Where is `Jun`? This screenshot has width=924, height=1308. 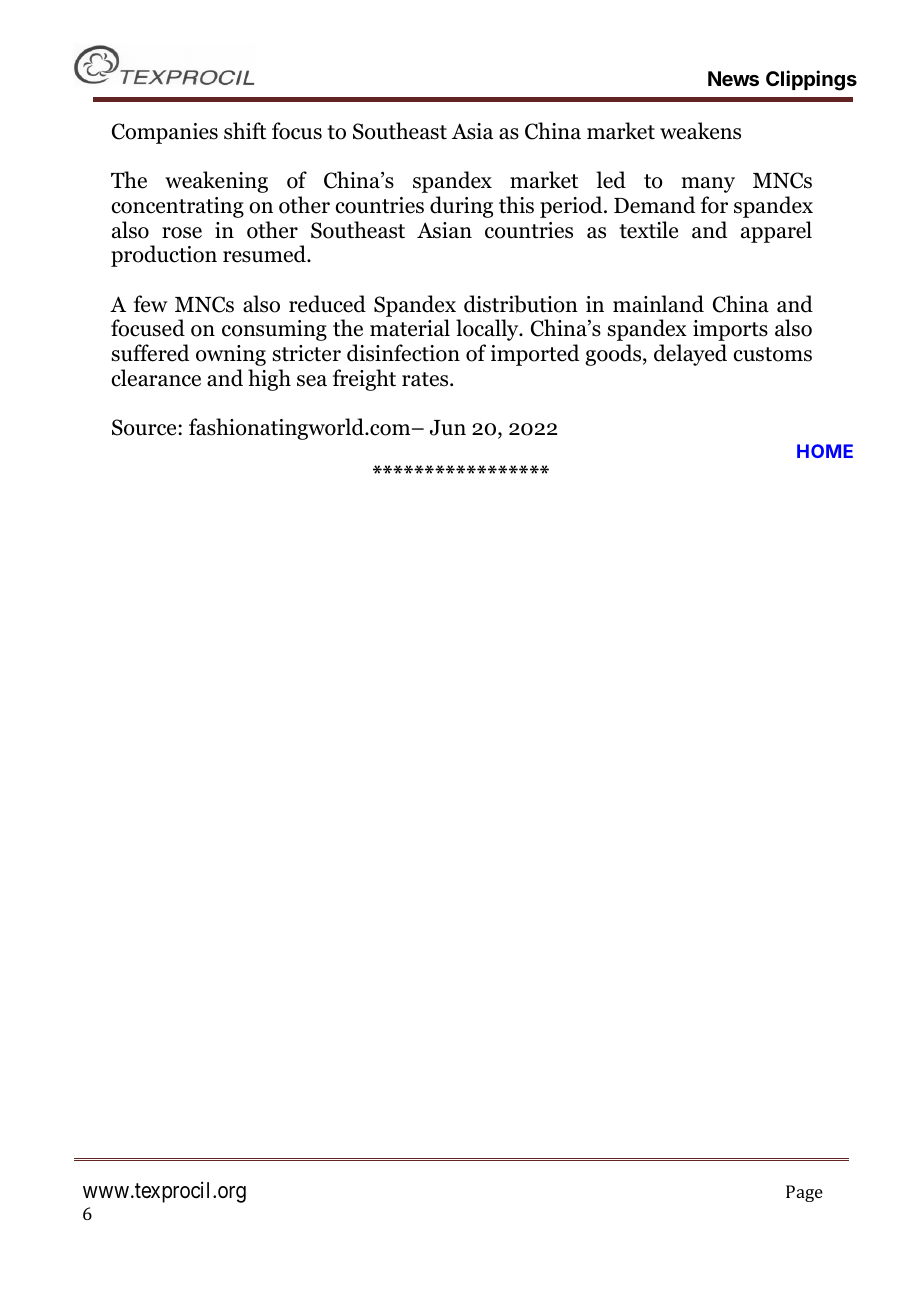 Jun is located at coordinates (448, 428).
